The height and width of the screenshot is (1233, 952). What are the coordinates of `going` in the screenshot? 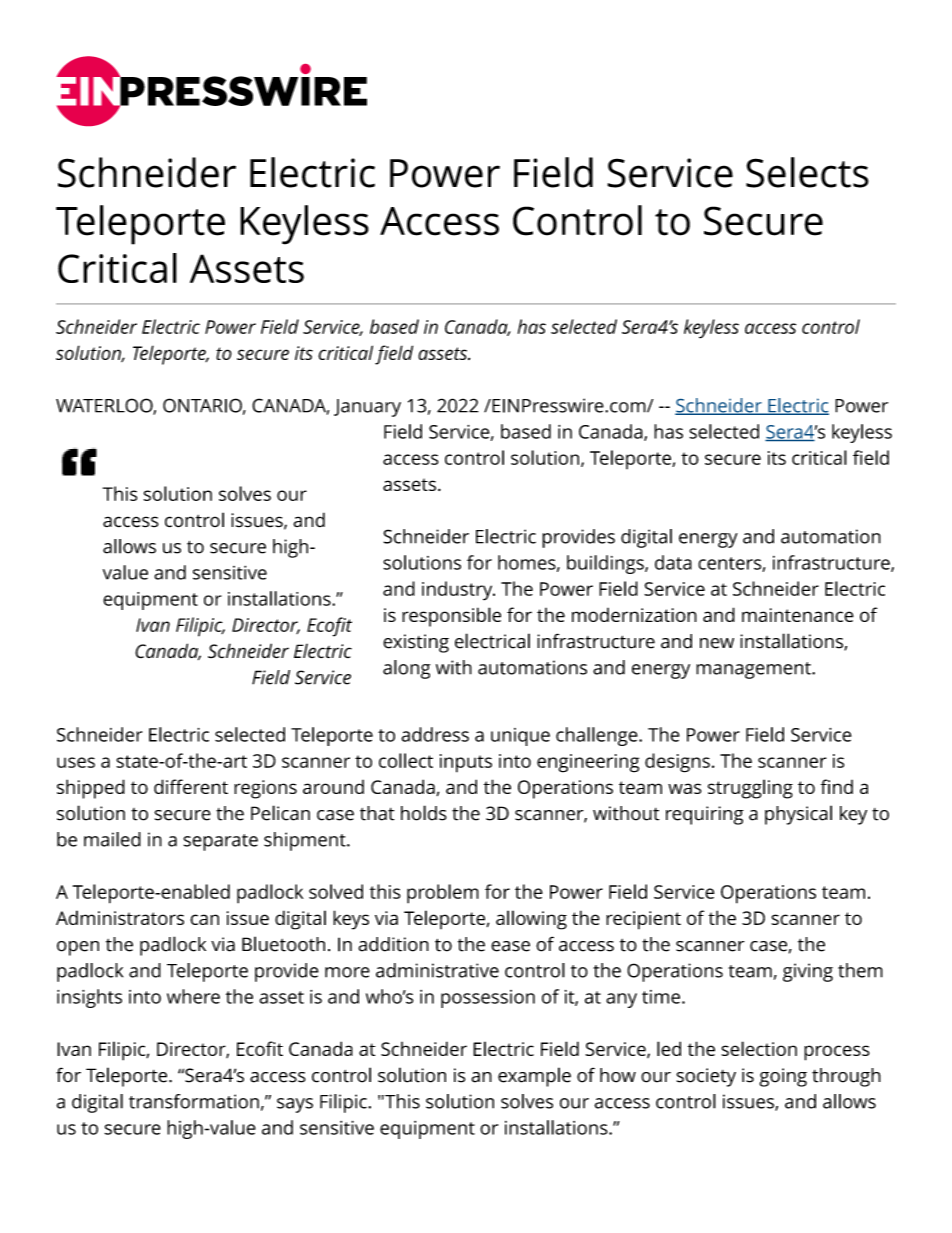 It's located at (783, 1077).
